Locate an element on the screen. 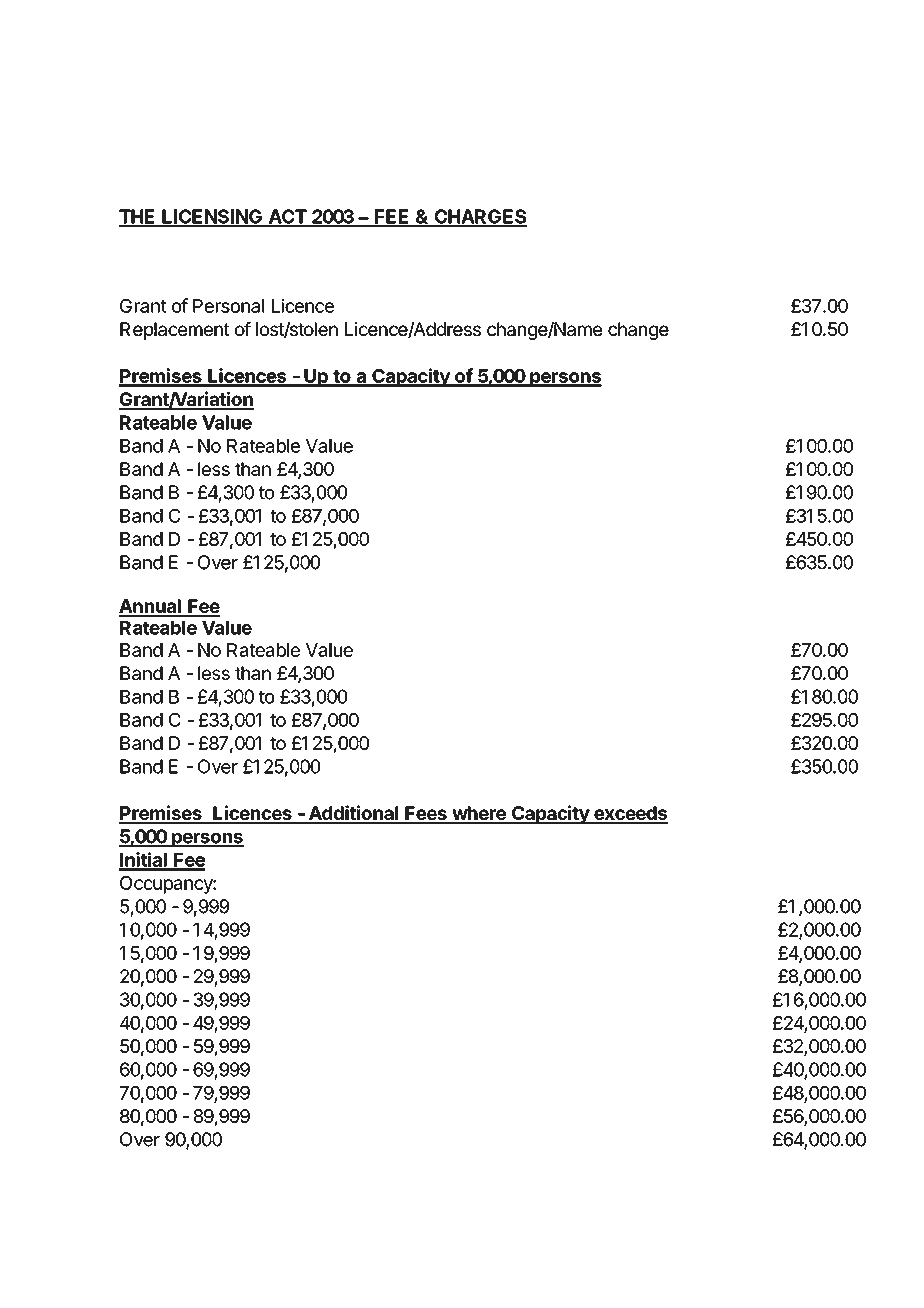 The width and height of the screenshot is (924, 1308). LICENSING is located at coordinates (212, 217).
